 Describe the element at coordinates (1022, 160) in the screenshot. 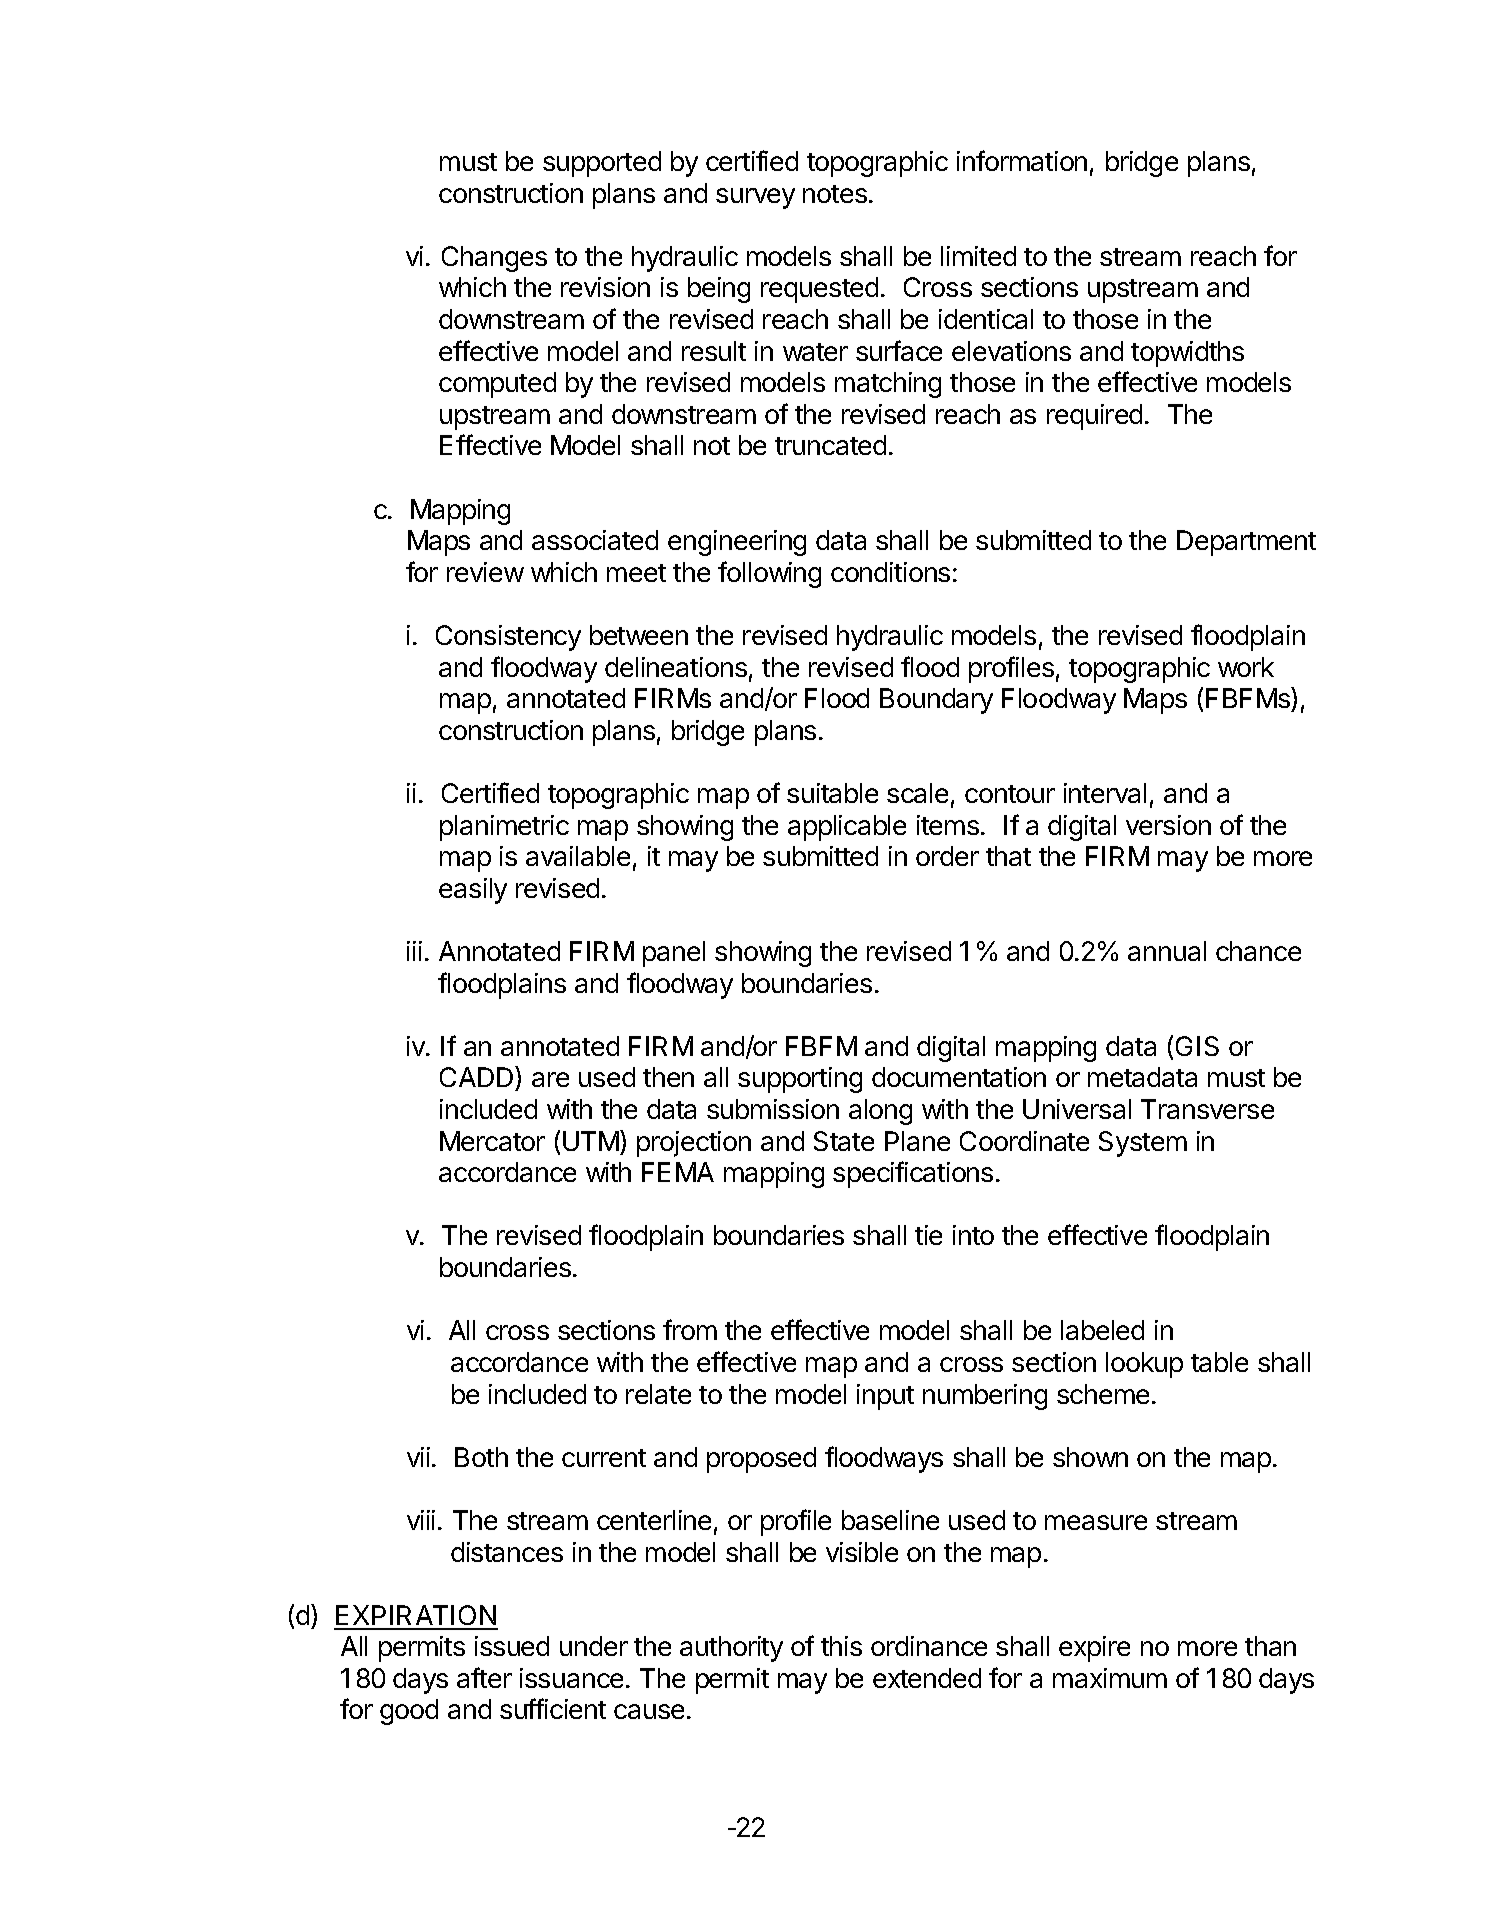

I see `information` at that location.
